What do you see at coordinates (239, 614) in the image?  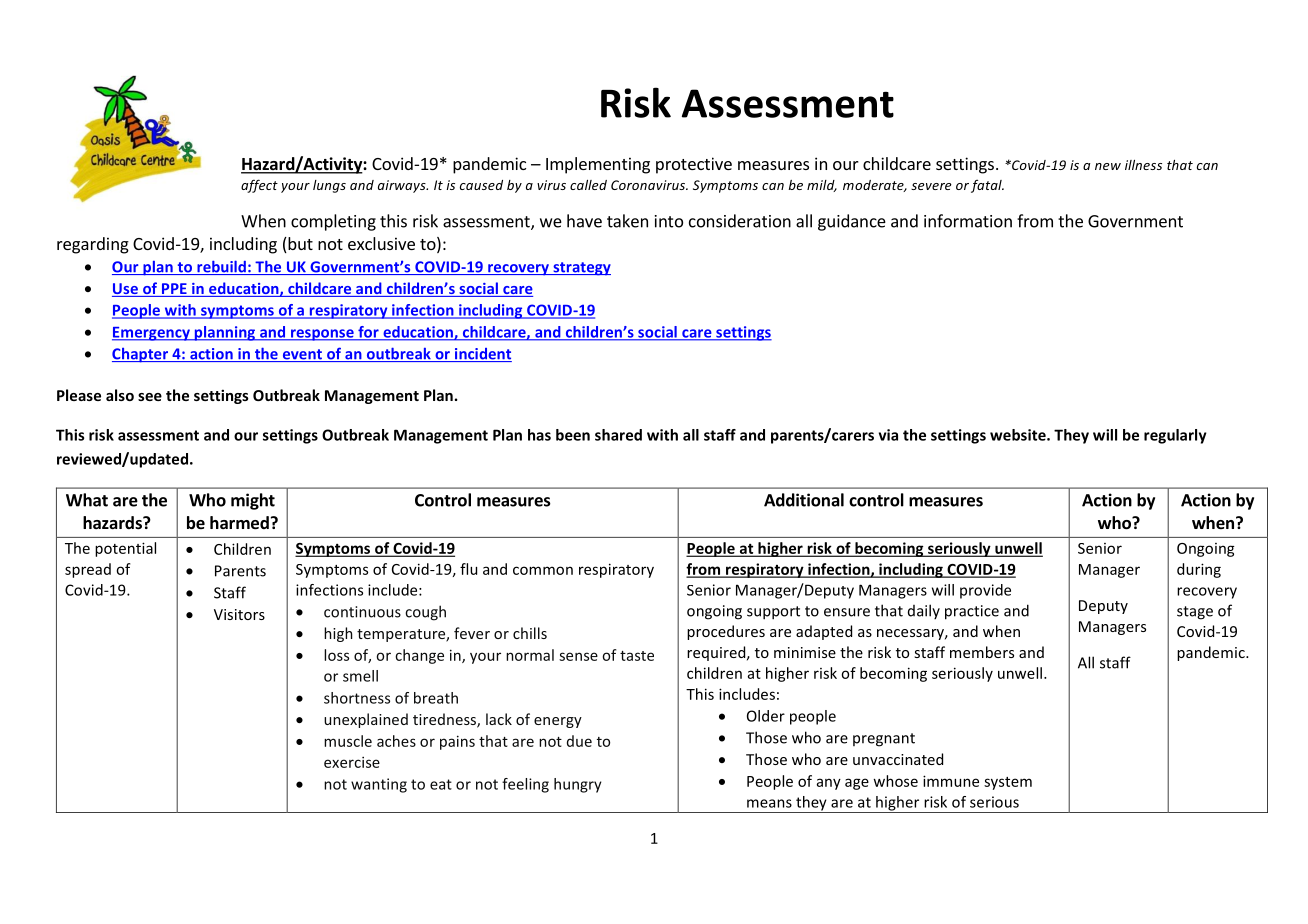 I see `Visitors` at bounding box center [239, 614].
